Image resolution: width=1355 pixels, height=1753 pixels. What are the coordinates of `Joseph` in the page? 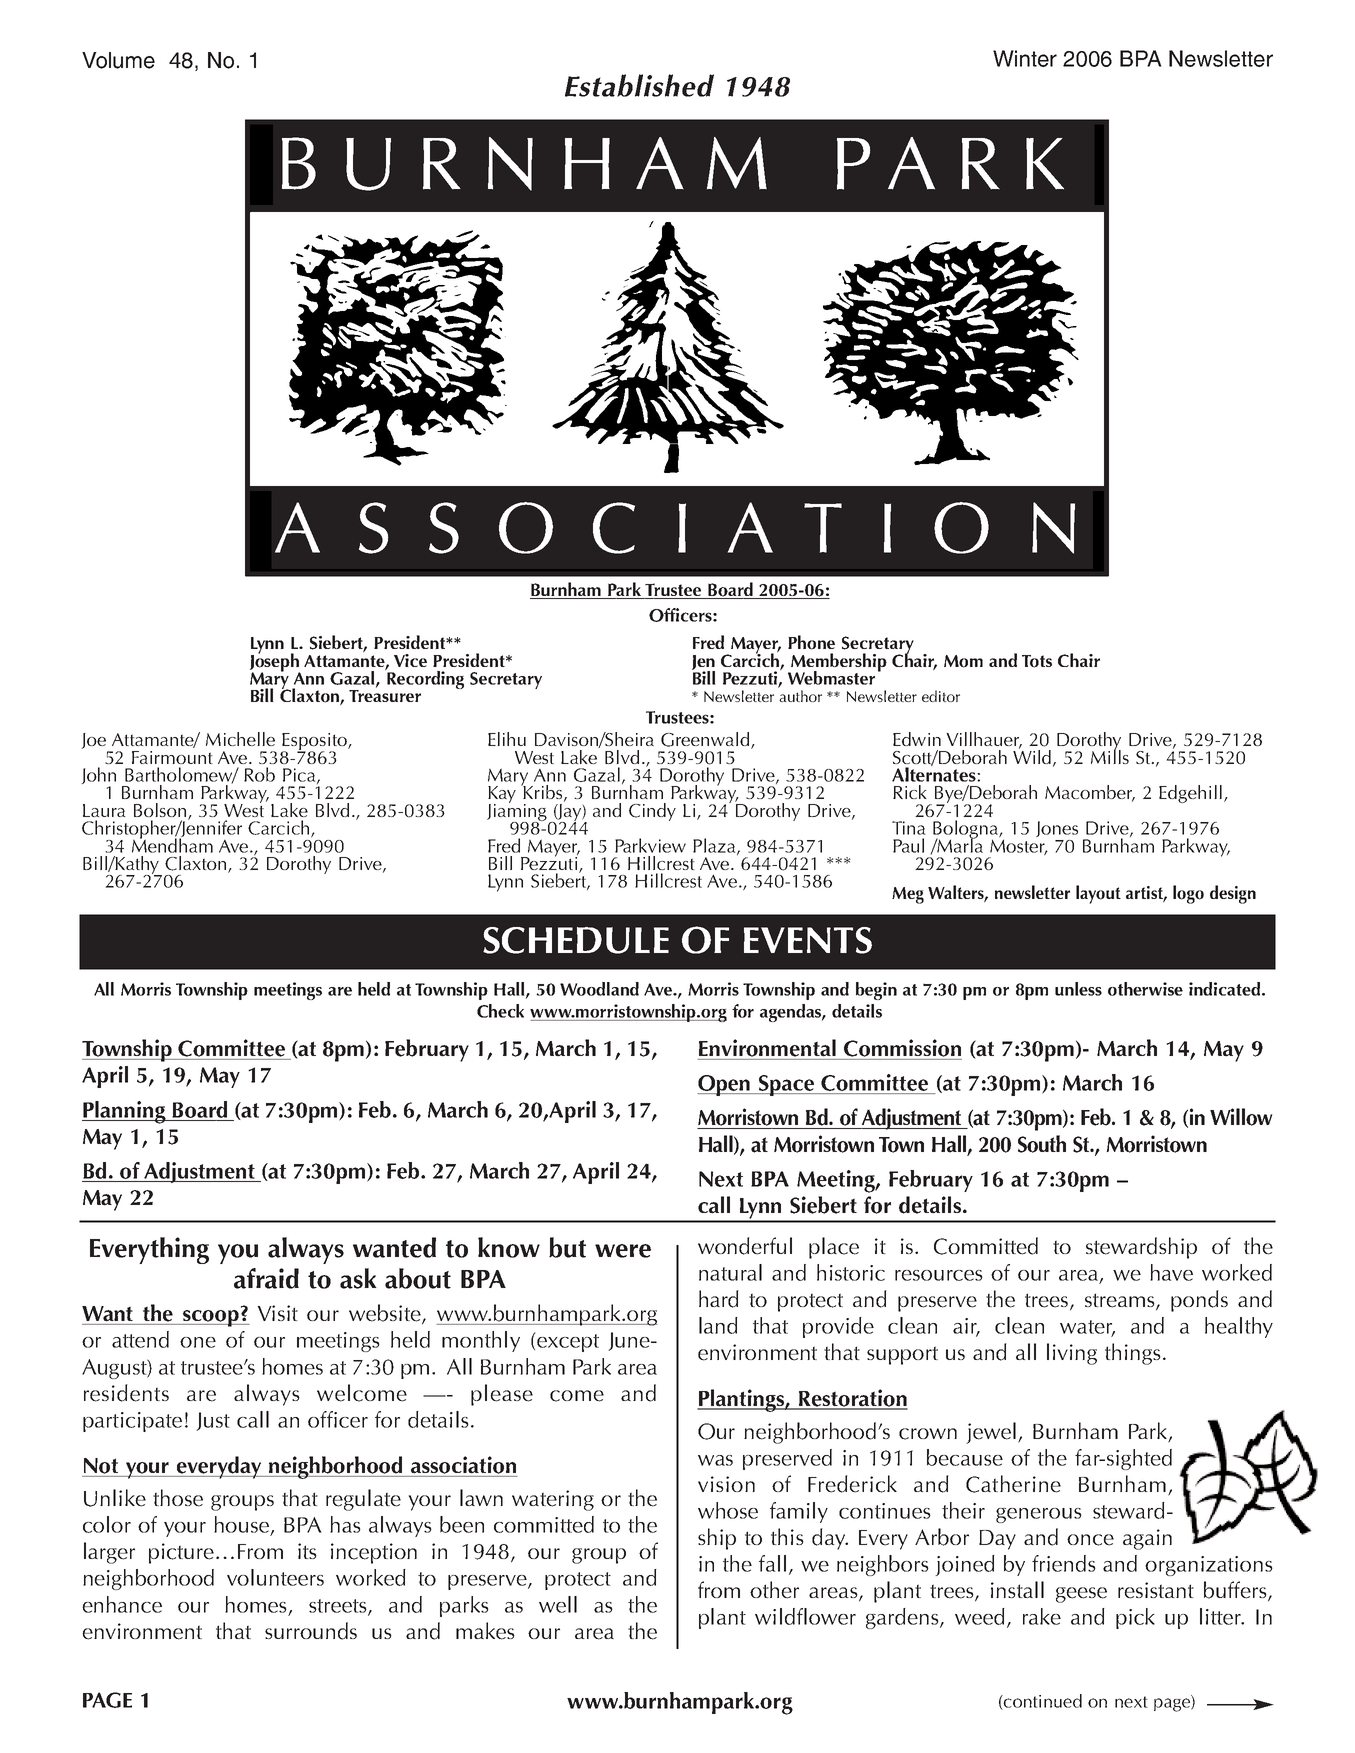 It's located at (275, 662).
